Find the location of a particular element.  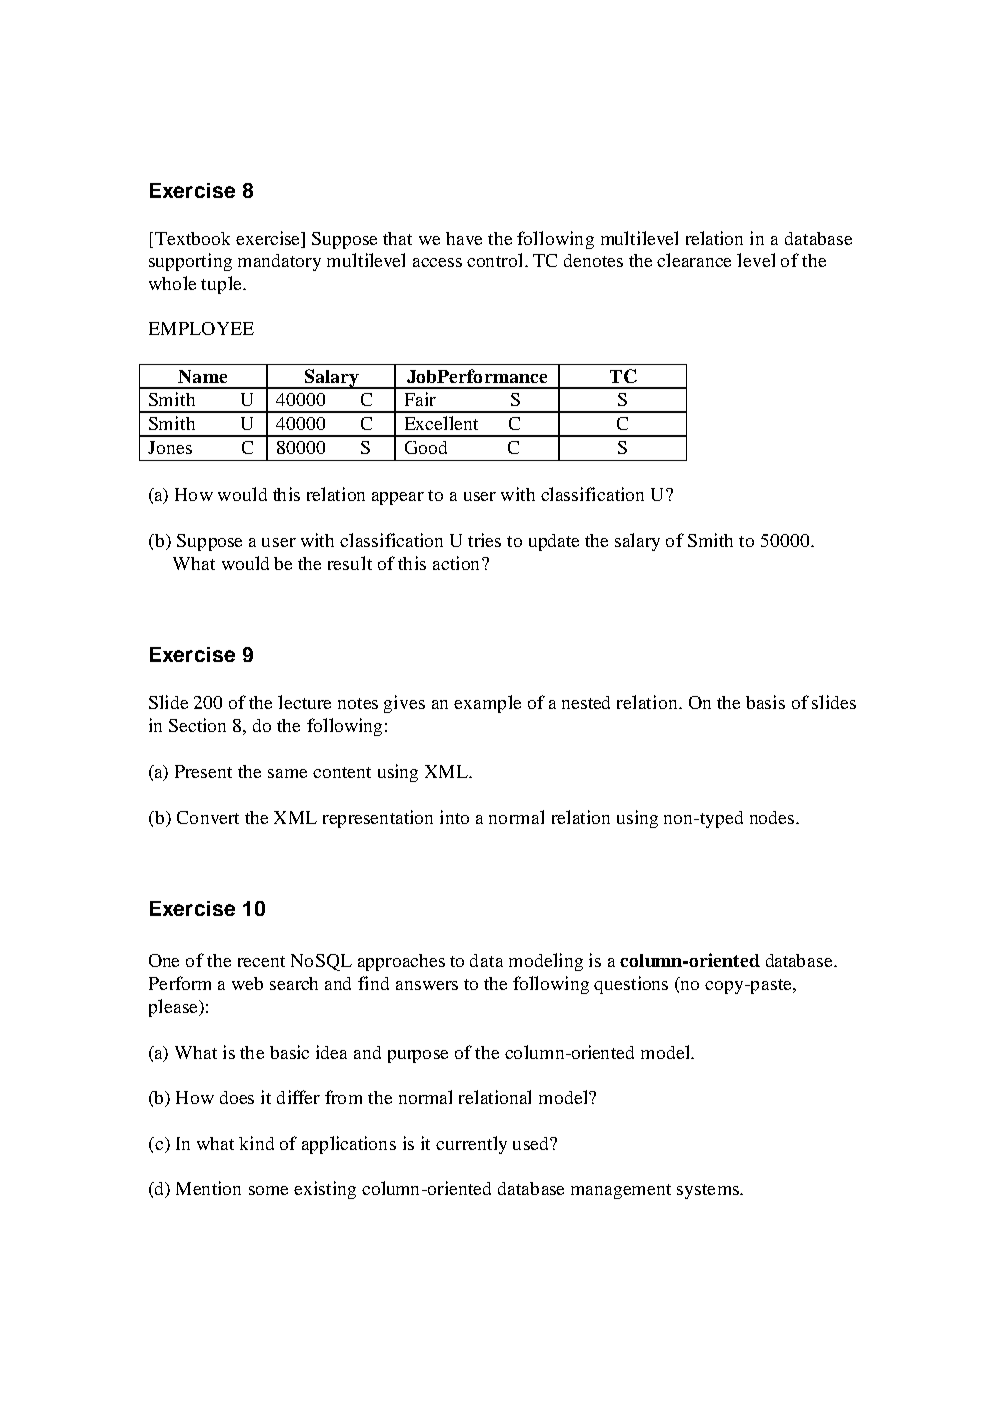

control is located at coordinates (496, 260).
